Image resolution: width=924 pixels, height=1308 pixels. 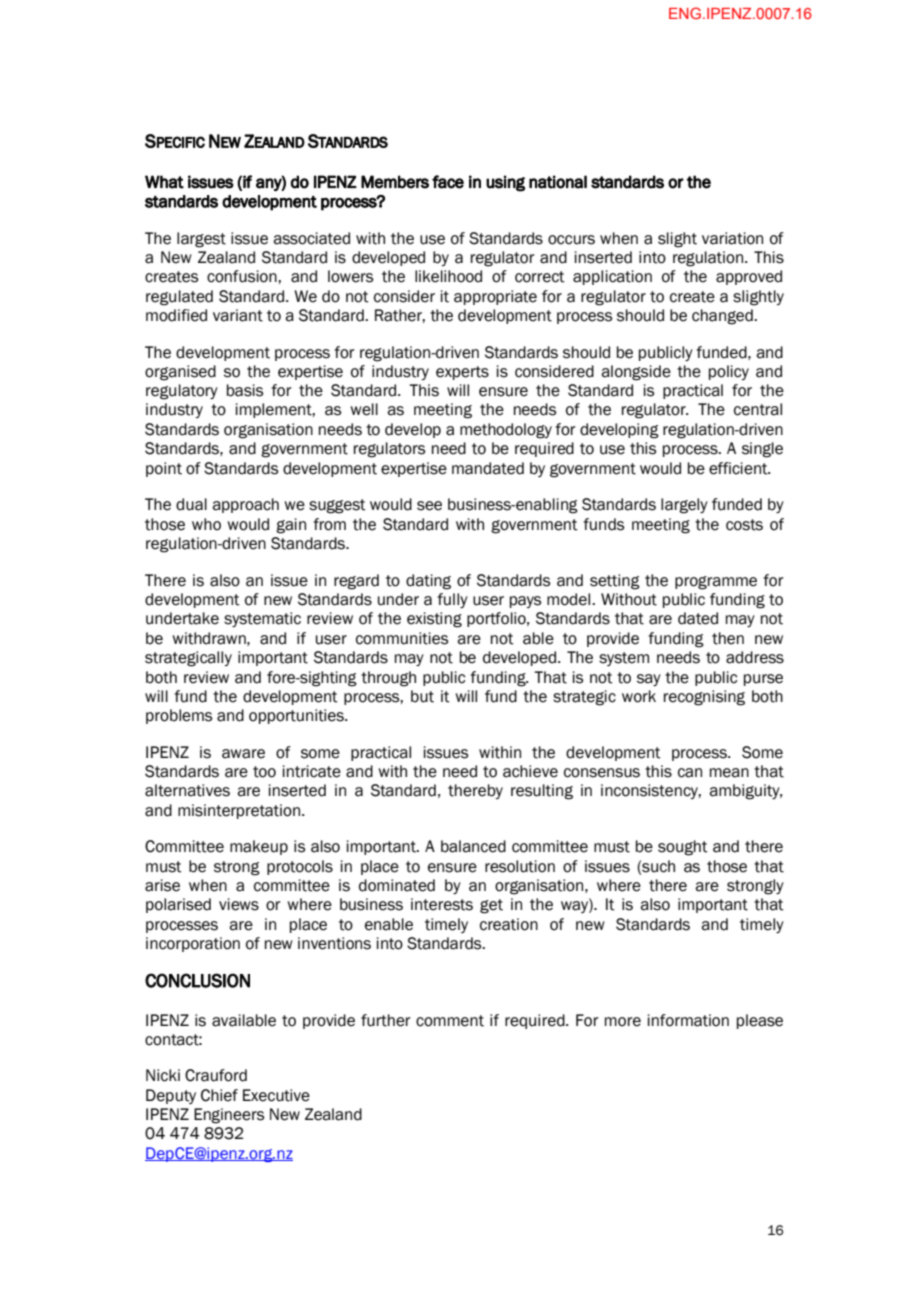 I want to click on existing, so click(x=434, y=620).
